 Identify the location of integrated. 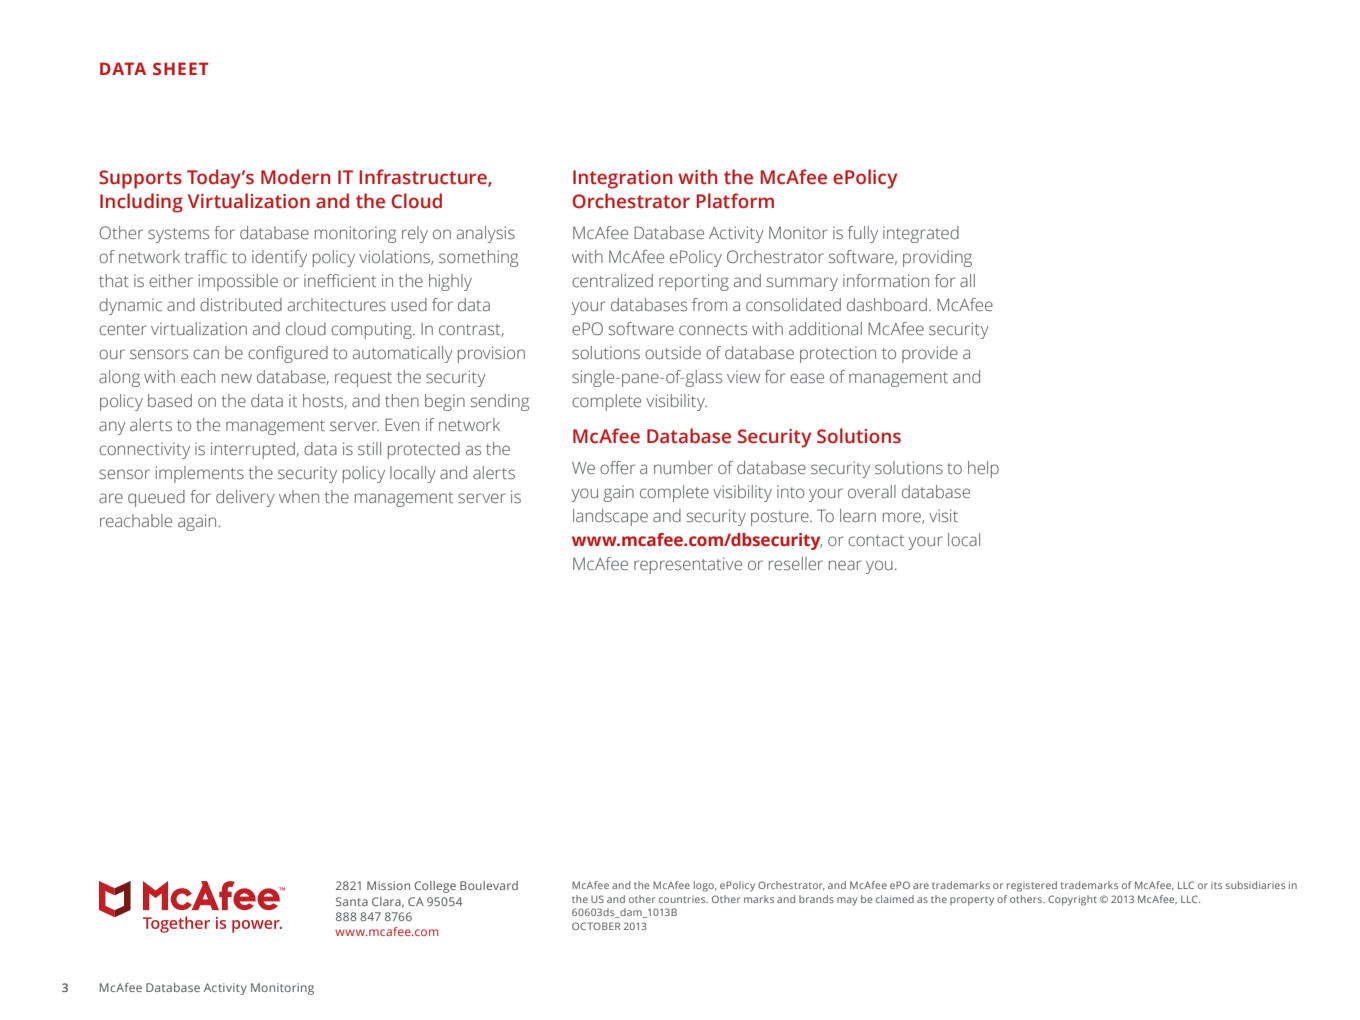
(921, 234).
